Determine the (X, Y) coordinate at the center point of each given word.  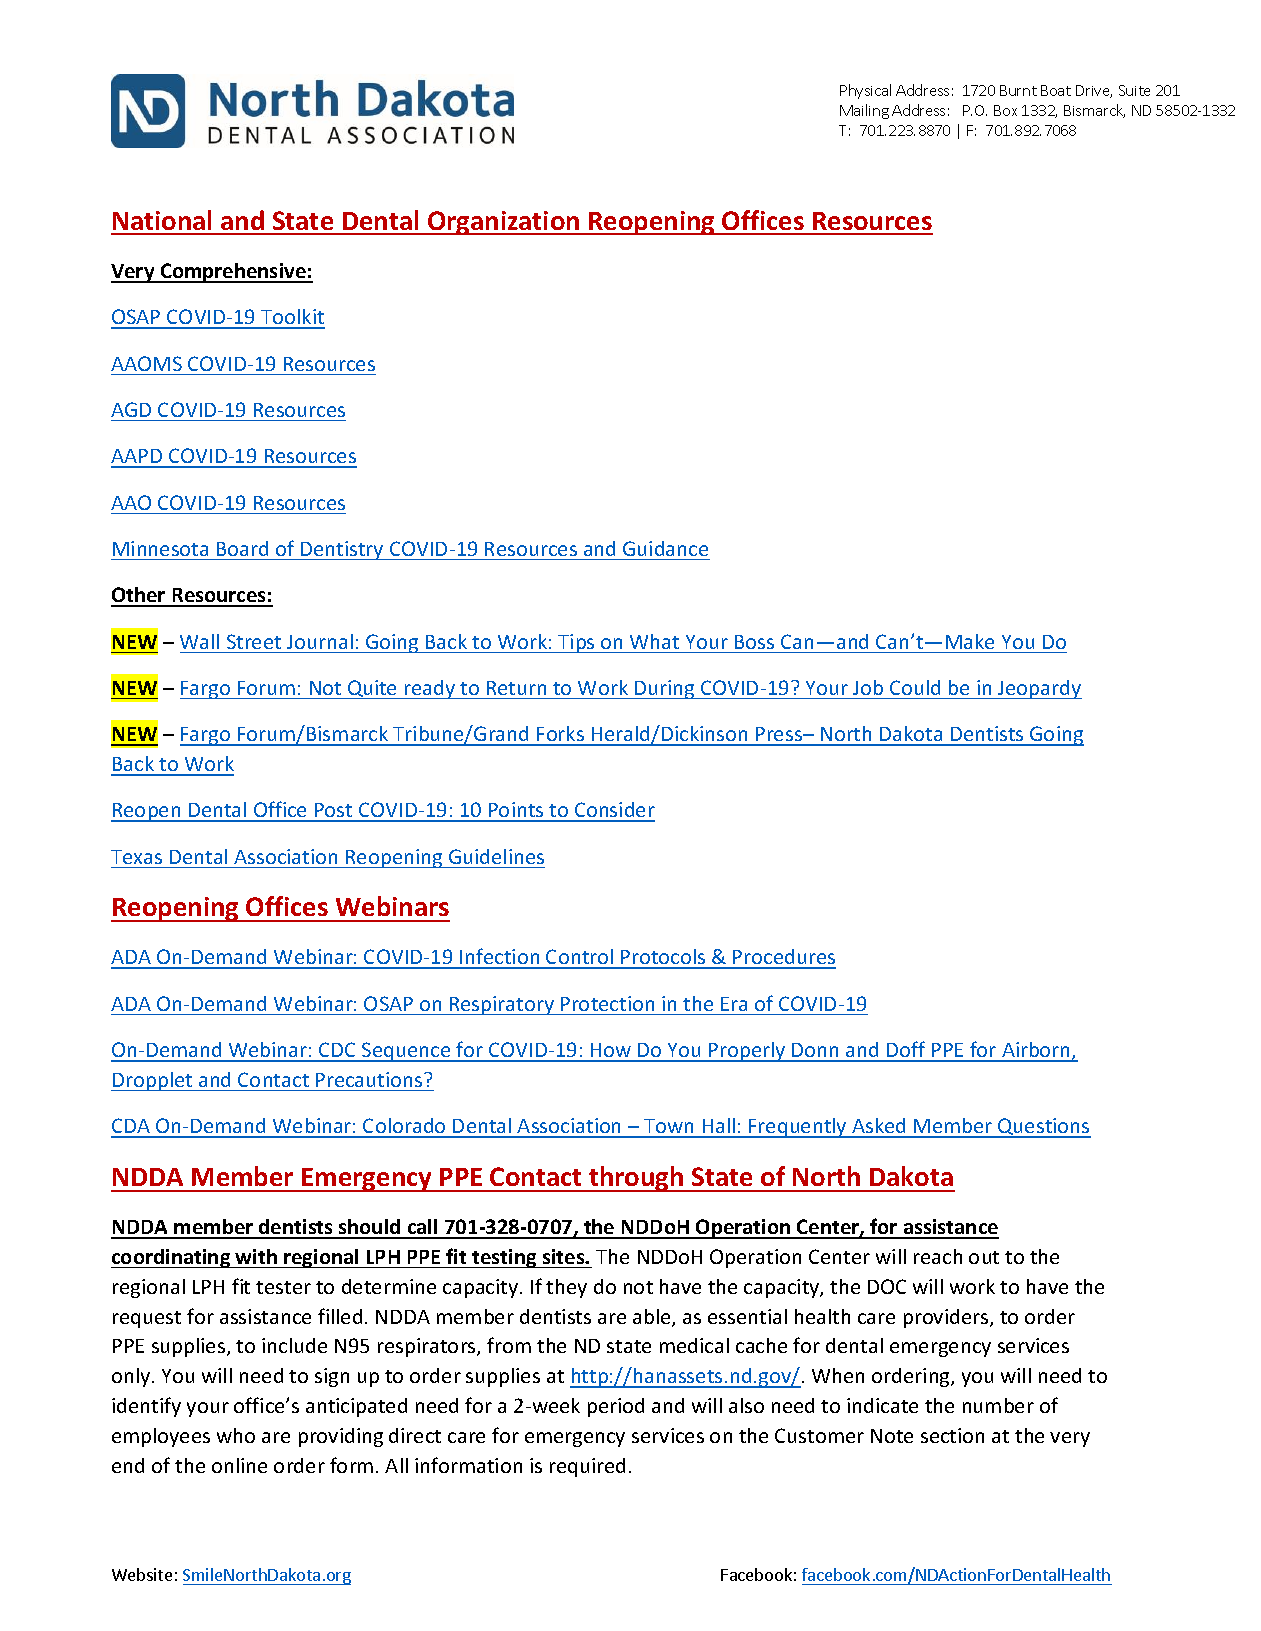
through (636, 1179)
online (239, 1465)
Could (915, 687)
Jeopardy (1039, 689)
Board (242, 548)
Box (1005, 110)
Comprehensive (233, 273)
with (256, 1256)
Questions (1043, 1128)
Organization (504, 223)
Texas (136, 857)
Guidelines (496, 856)
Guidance (665, 548)
